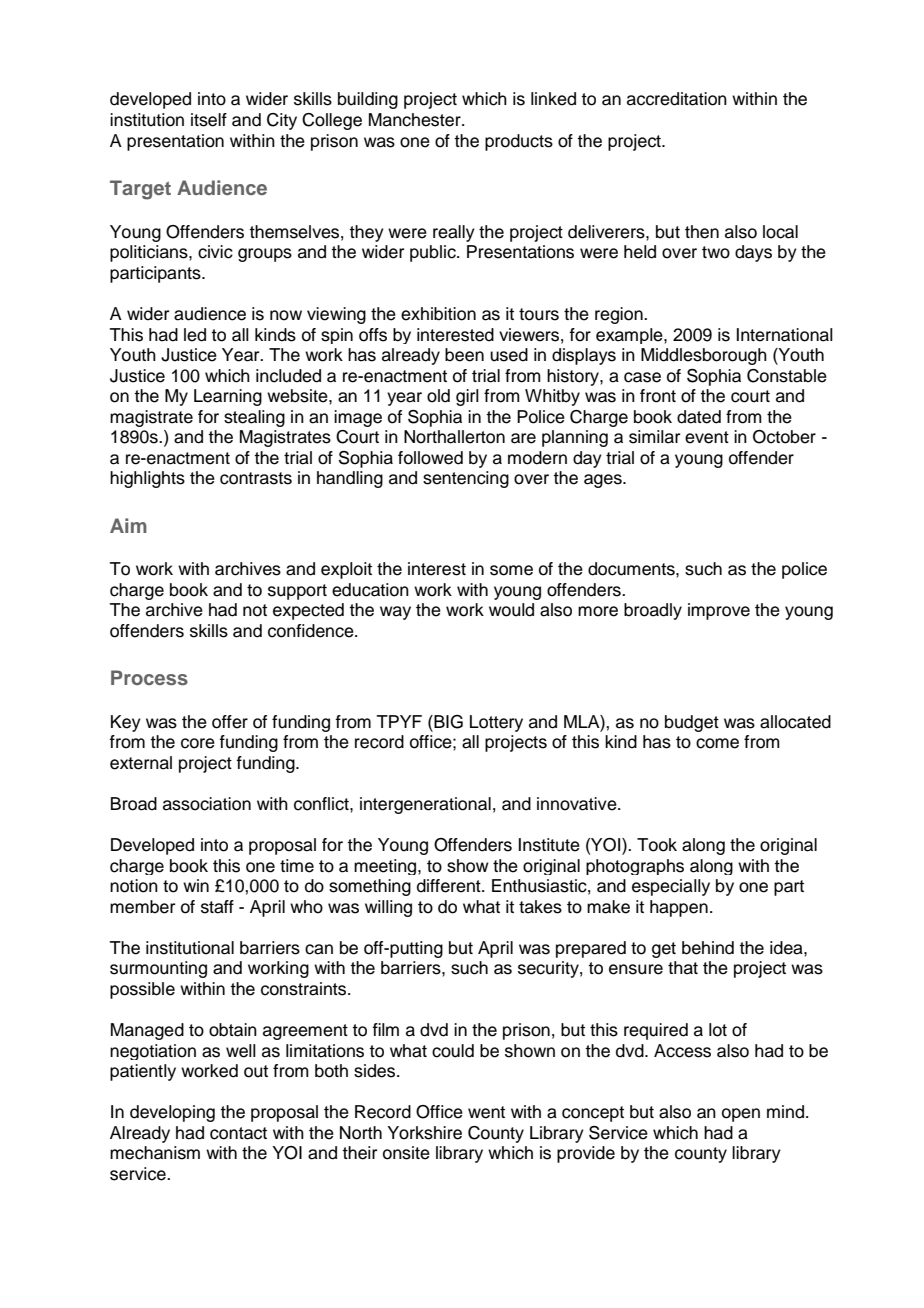 The width and height of the page is (924, 1308). What do you see at coordinates (207, 804) in the page?
I see `association` at bounding box center [207, 804].
